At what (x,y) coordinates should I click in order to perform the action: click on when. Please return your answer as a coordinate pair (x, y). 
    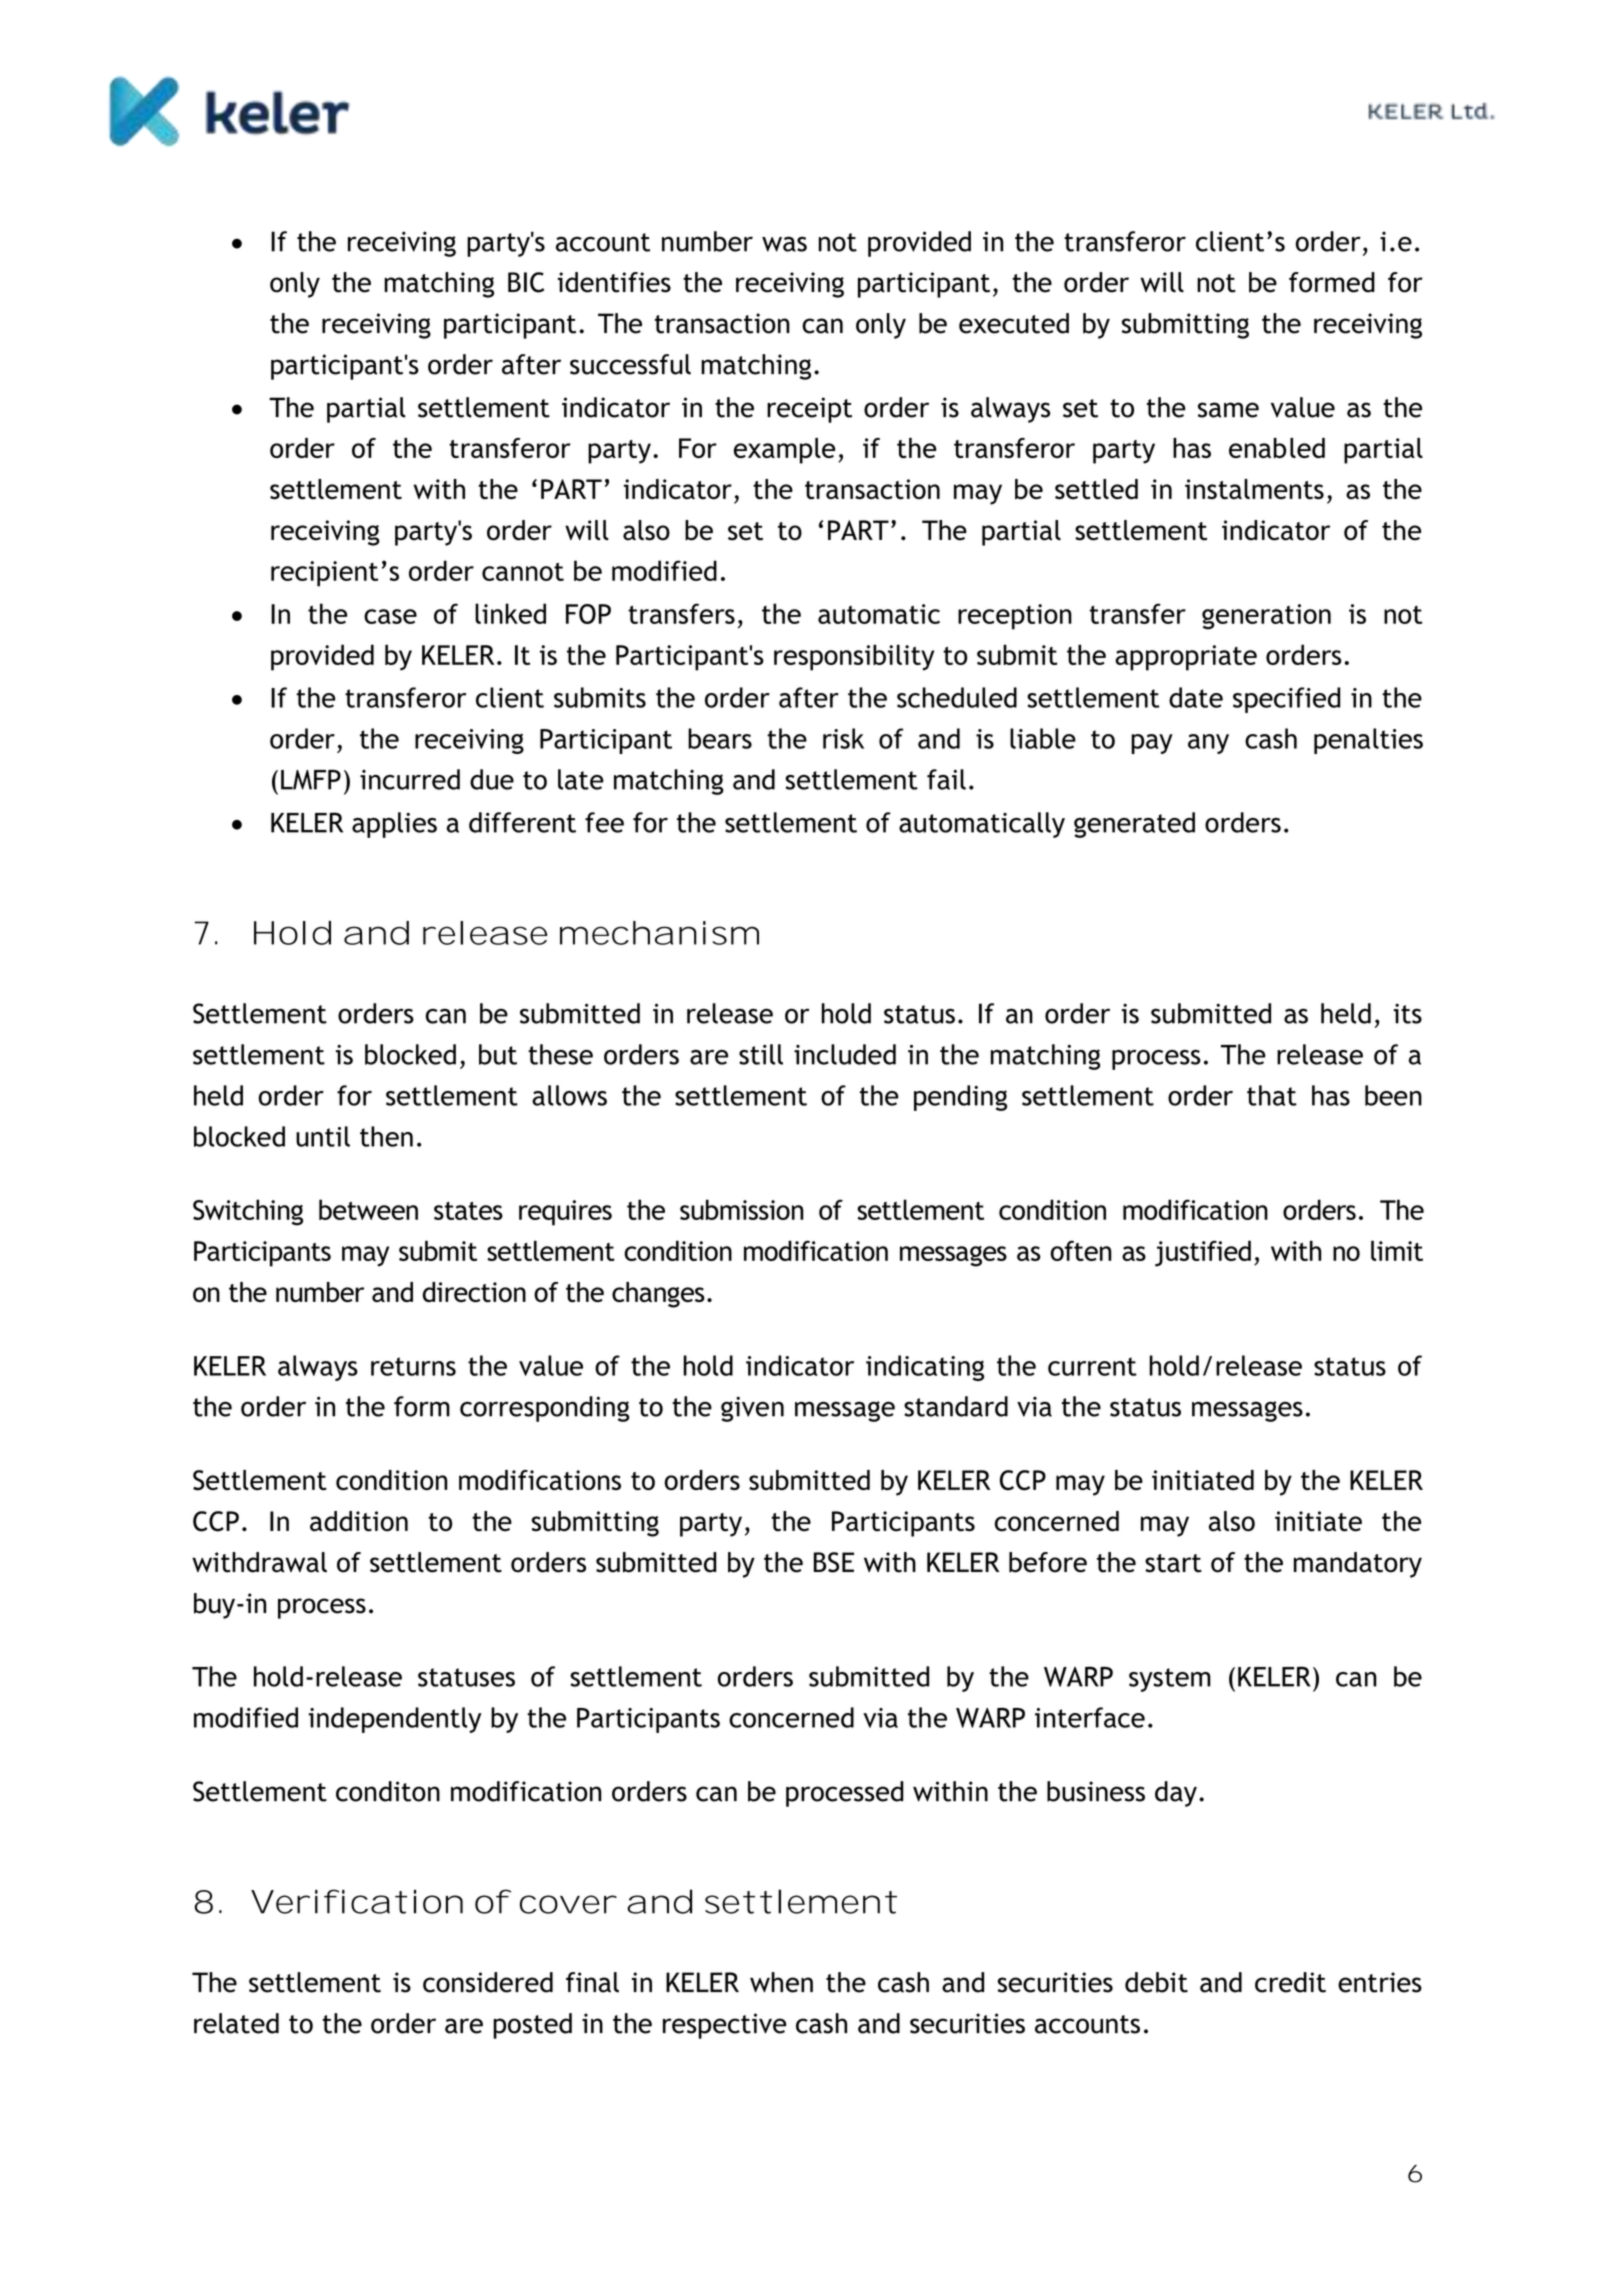
    Looking at the image, I should click on (781, 1982).
